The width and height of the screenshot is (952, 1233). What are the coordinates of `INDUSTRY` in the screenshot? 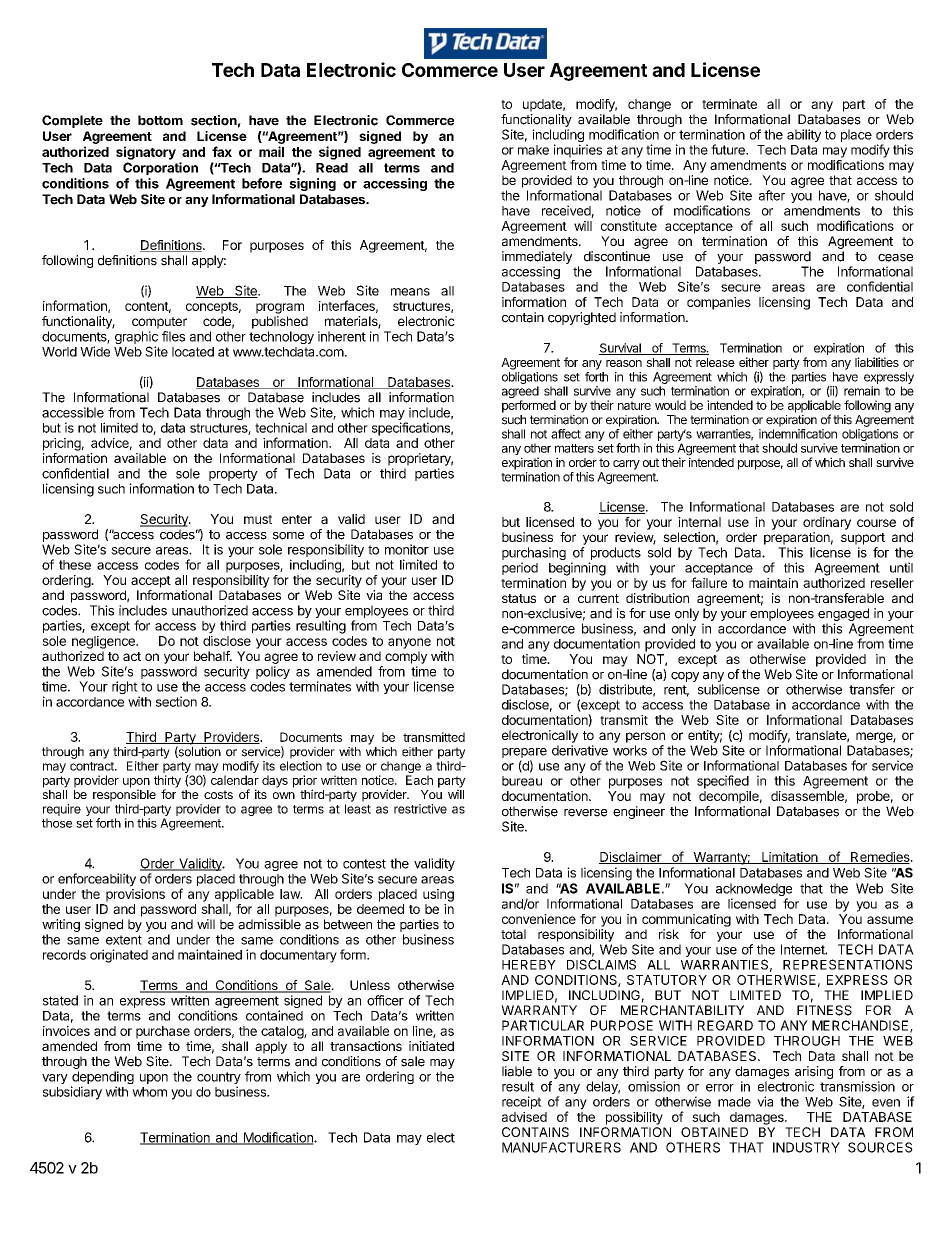 It's located at (806, 1147).
